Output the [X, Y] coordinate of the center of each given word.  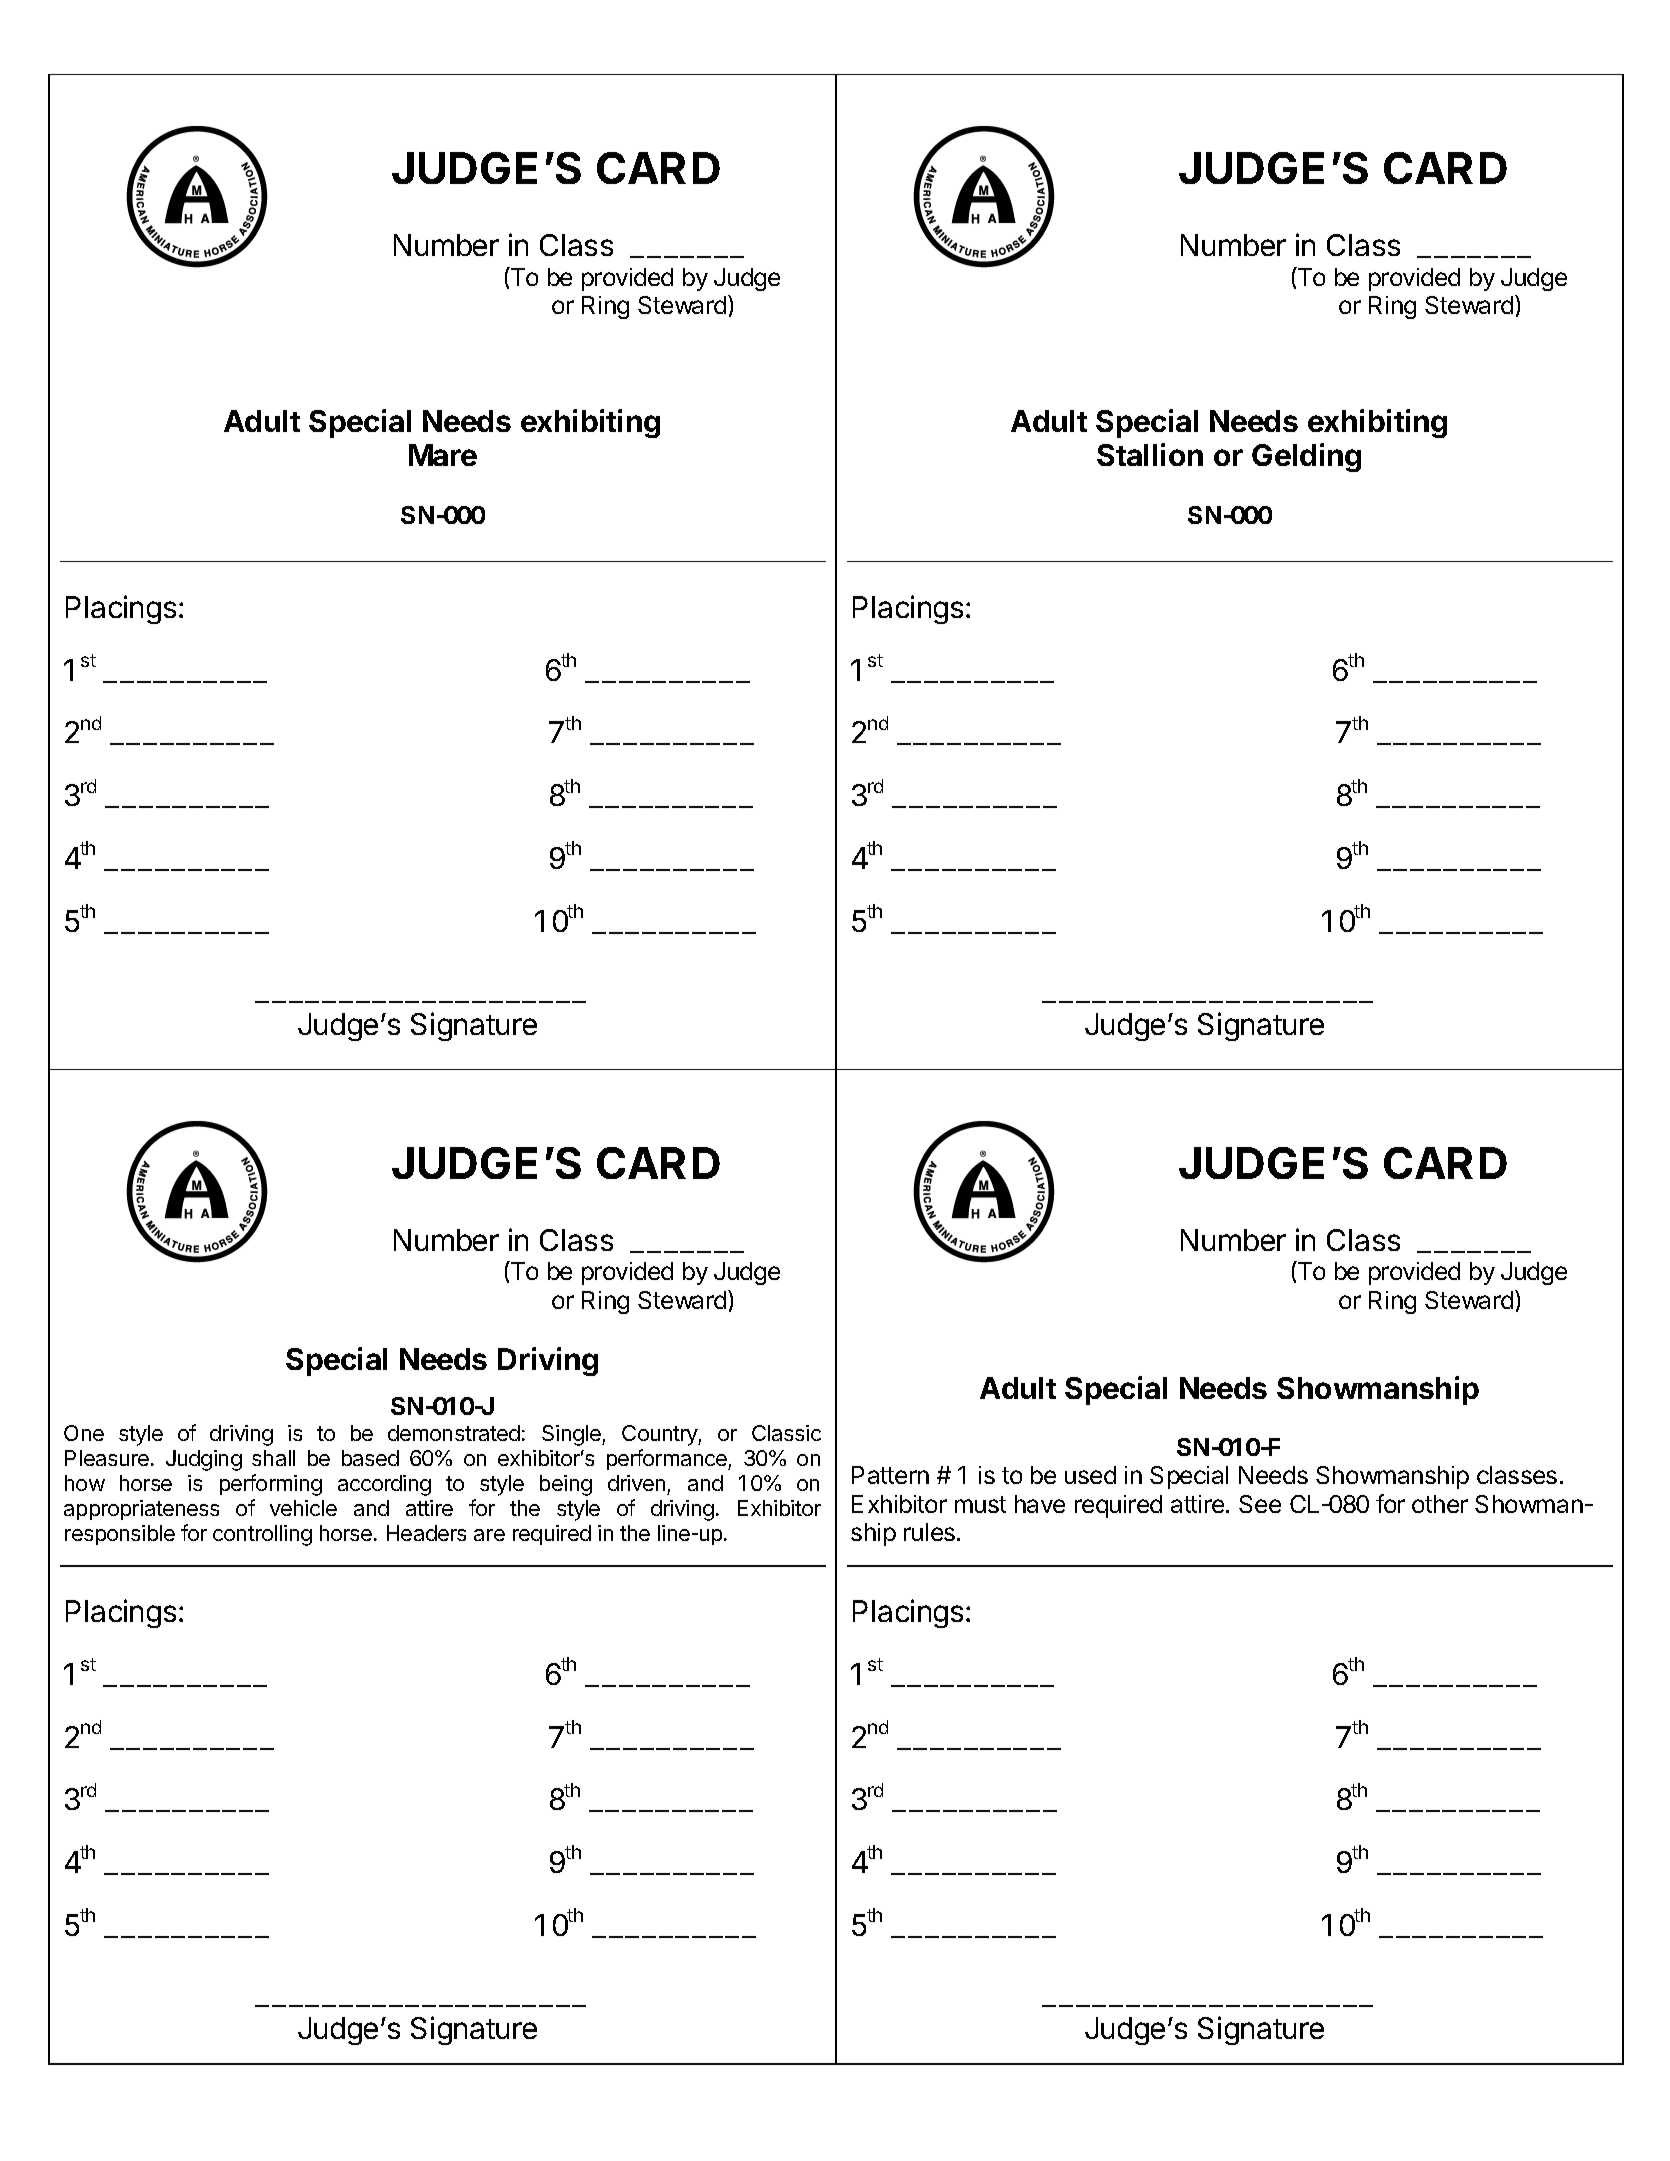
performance [668, 1459]
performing [271, 1485]
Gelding [1306, 457]
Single [572, 1435]
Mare [443, 455]
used [1090, 1475]
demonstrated [454, 1433]
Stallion [1150, 454]
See [1260, 1504]
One [84, 1433]
